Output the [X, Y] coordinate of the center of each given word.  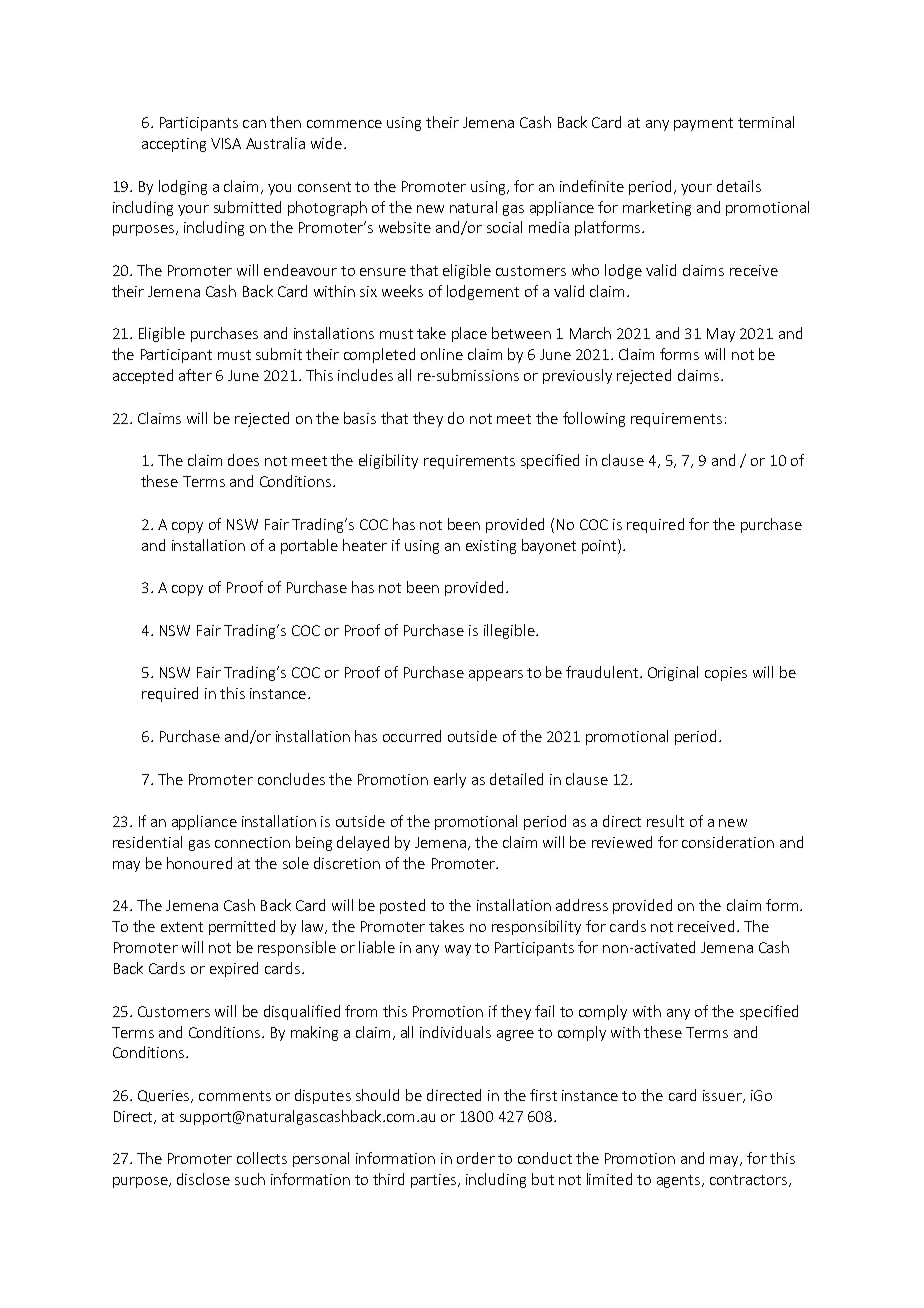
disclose [203, 1179]
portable [309, 546]
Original [673, 673]
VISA [226, 143]
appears [496, 675]
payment [703, 124]
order [476, 1158]
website [405, 227]
